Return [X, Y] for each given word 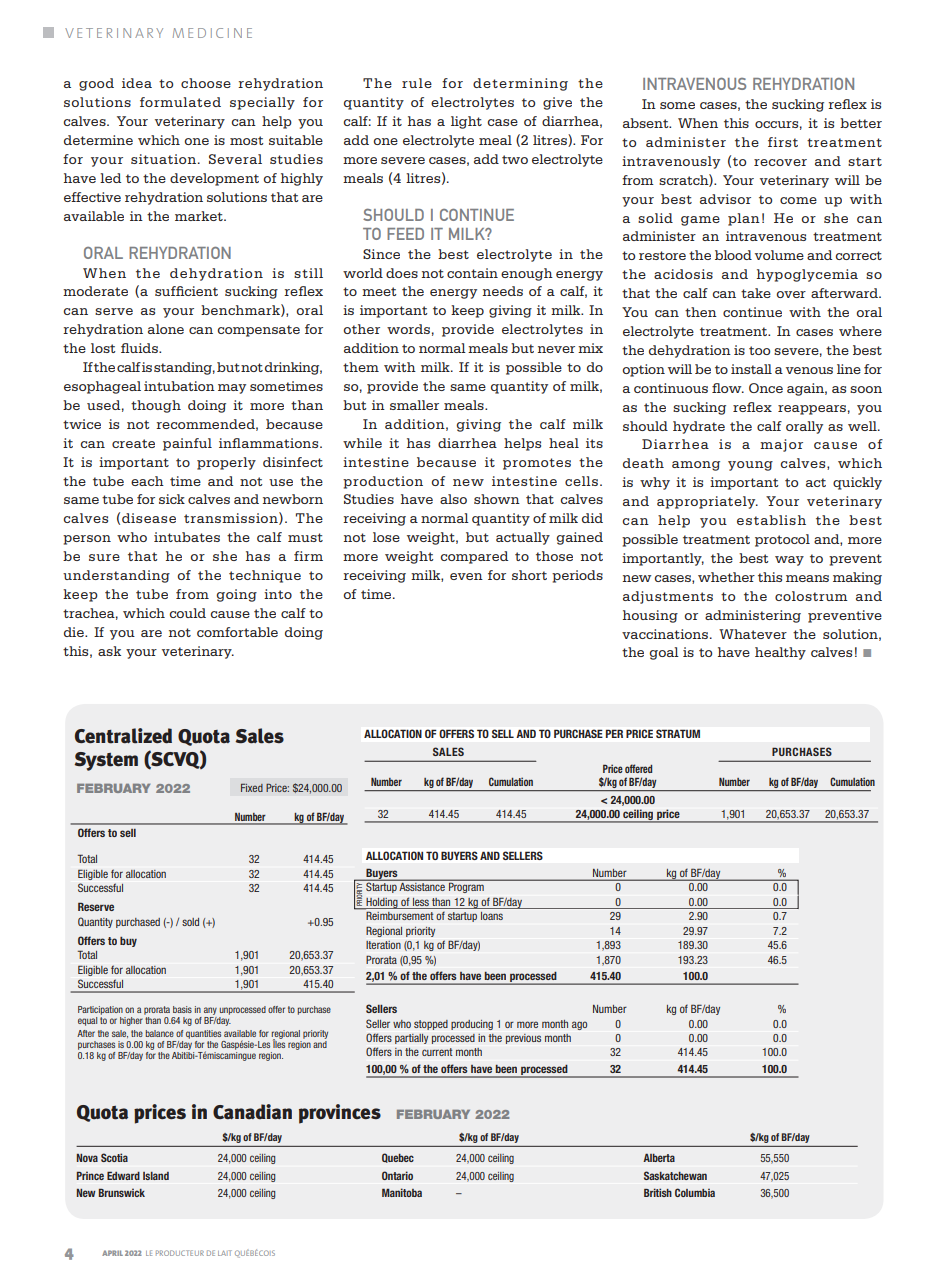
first [783, 142]
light [466, 122]
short [529, 575]
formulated [180, 102]
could [187, 613]
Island [156, 1176]
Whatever [753, 634]
